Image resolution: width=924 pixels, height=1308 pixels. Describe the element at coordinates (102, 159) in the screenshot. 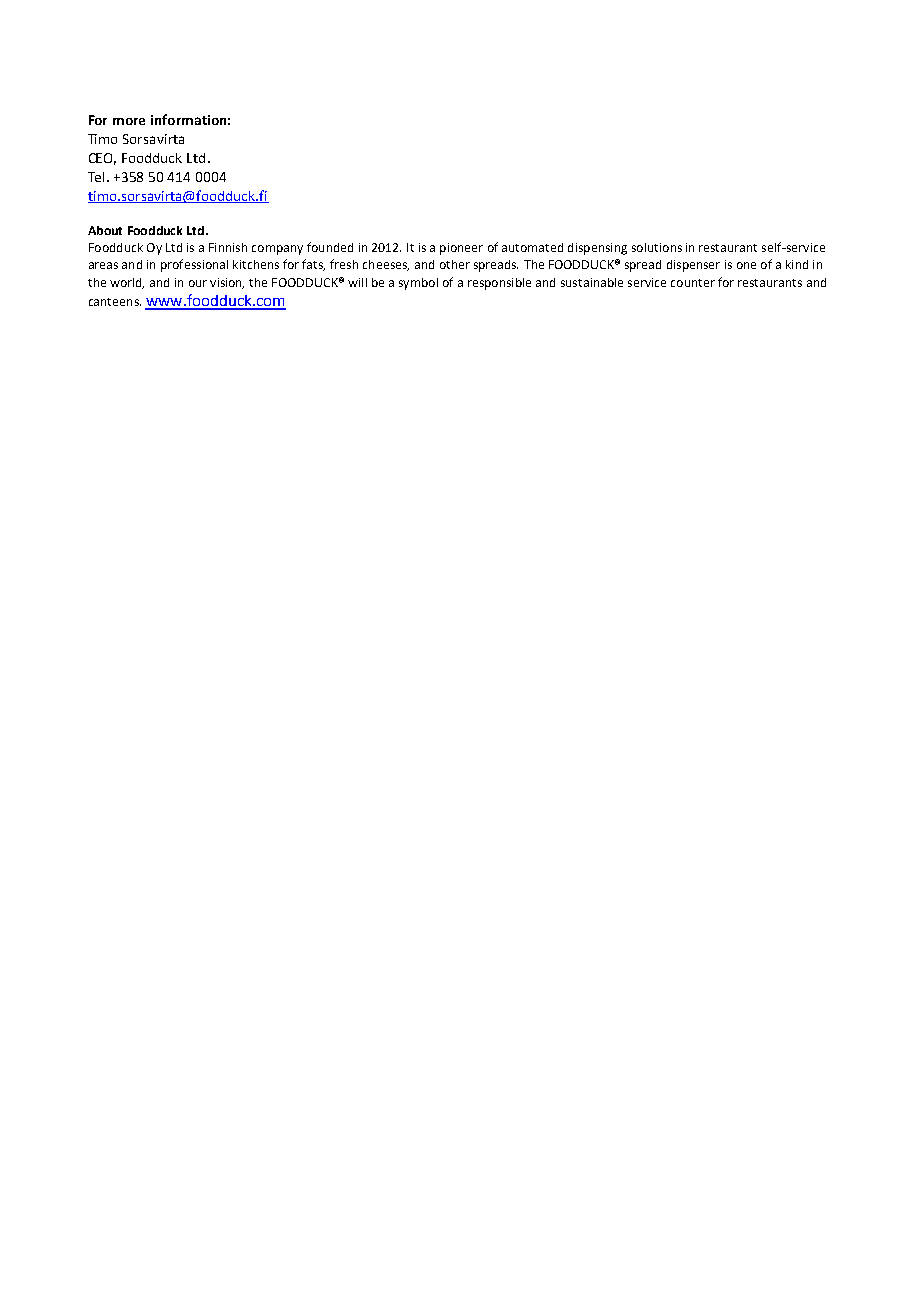

I see `CEO` at that location.
